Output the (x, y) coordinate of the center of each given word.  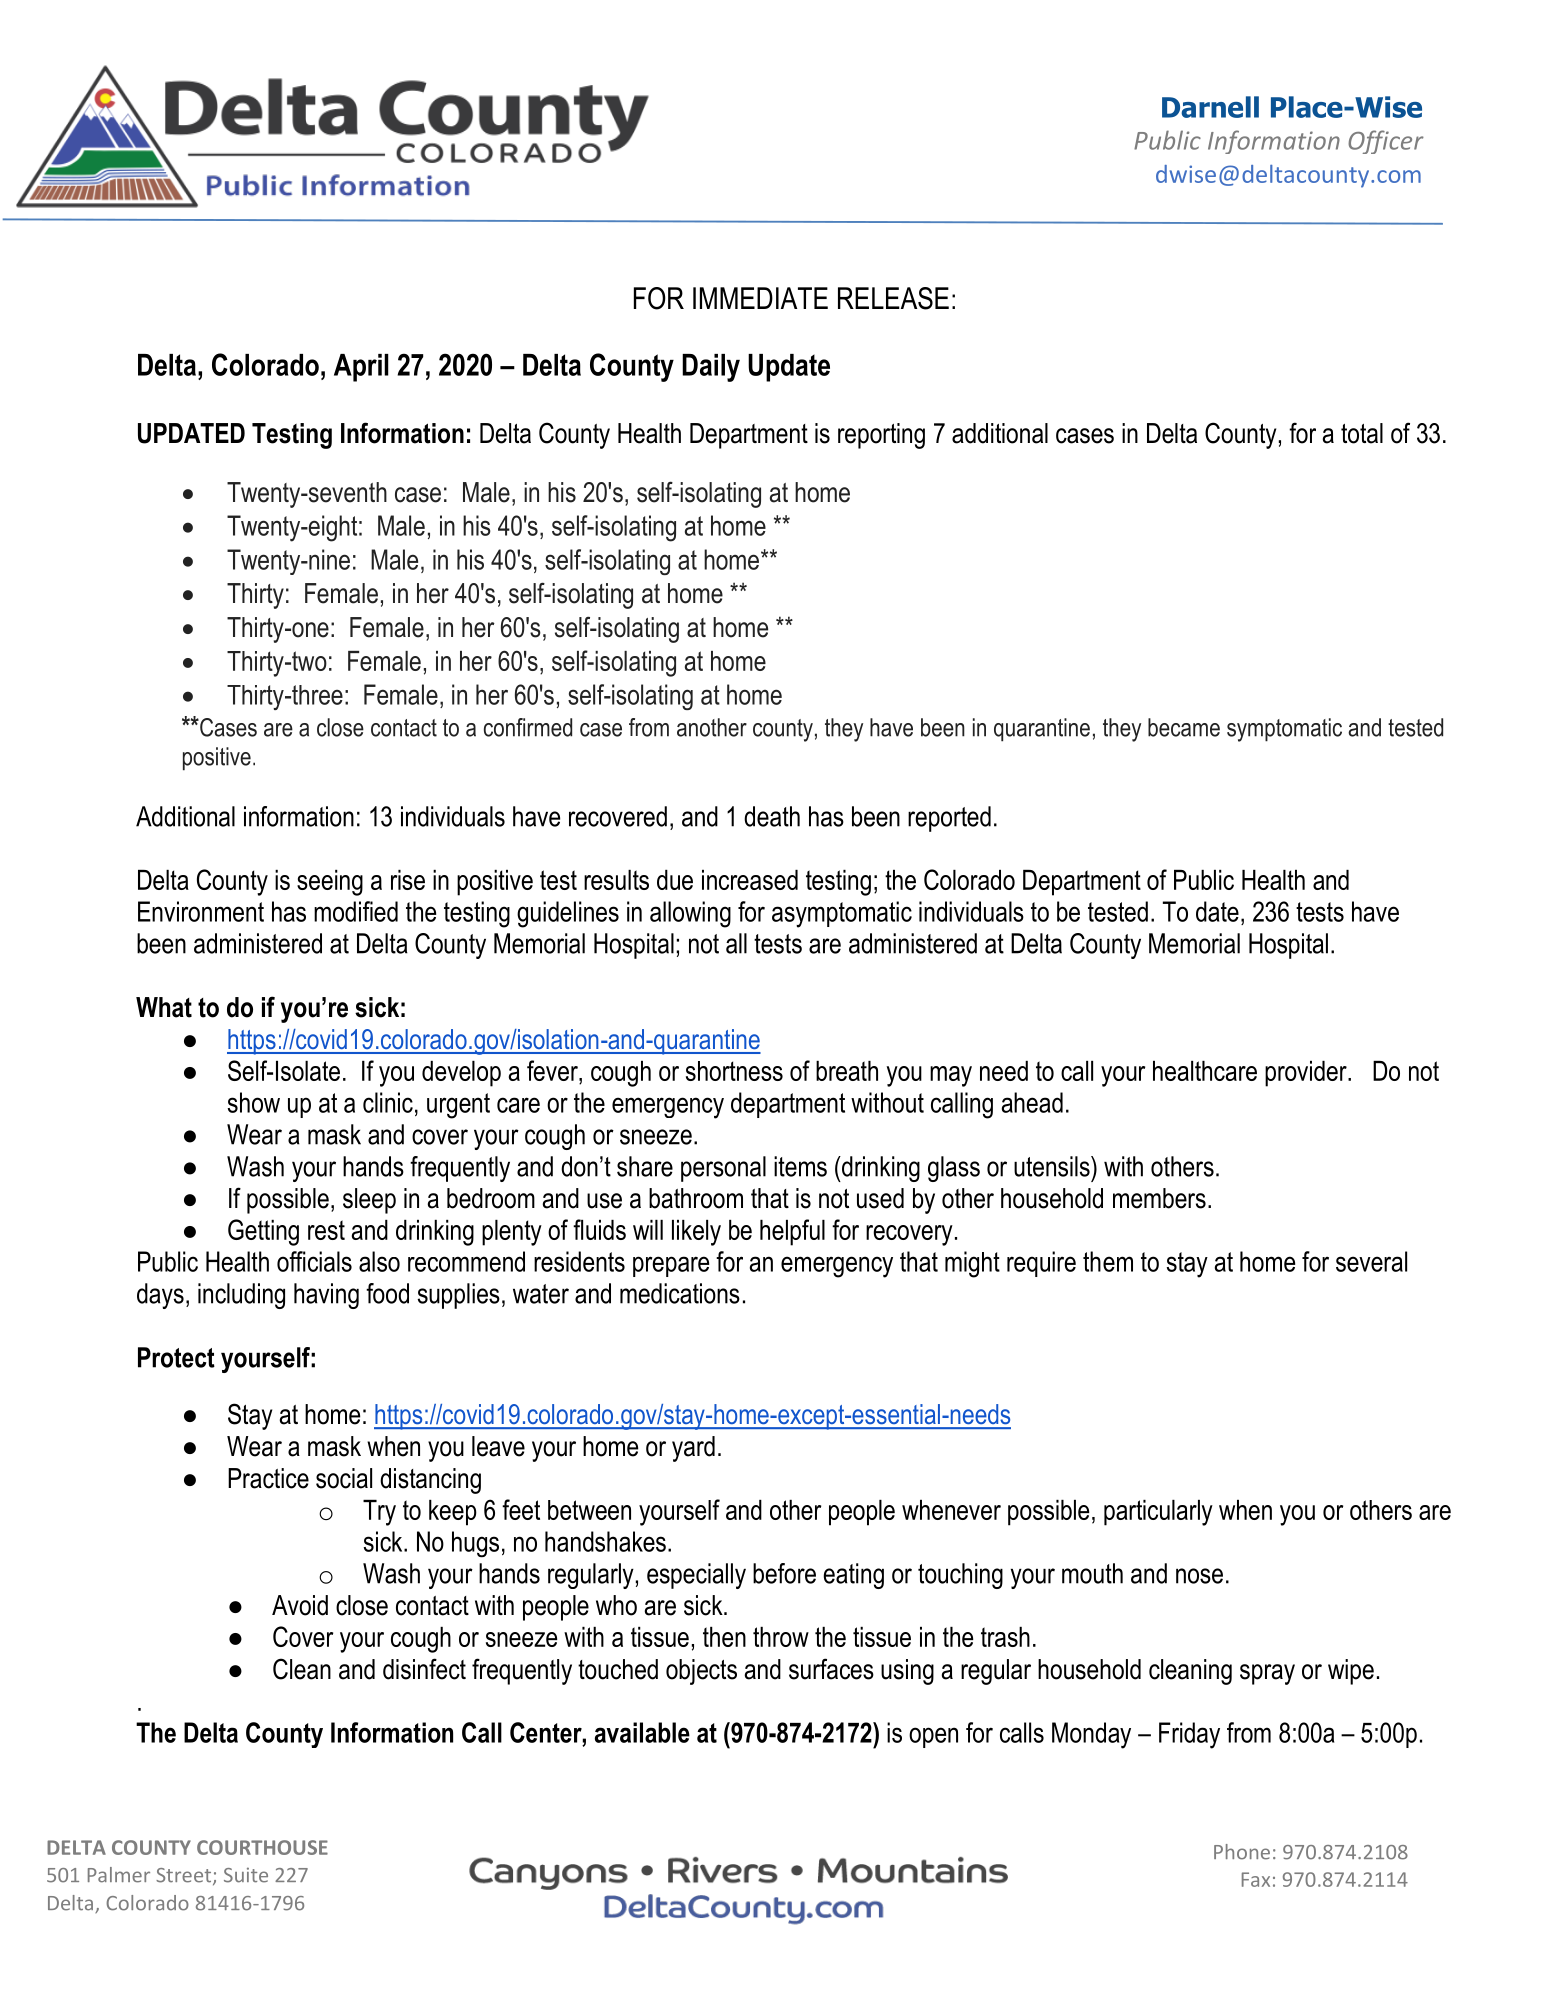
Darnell (1210, 107)
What (164, 1007)
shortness (734, 1071)
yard (693, 1449)
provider (1307, 1074)
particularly (1158, 1513)
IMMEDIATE (760, 298)
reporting (881, 436)
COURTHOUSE (262, 1847)
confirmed (528, 727)
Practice (268, 1478)
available (642, 1732)
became (1184, 727)
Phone (1242, 1852)
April (361, 368)
